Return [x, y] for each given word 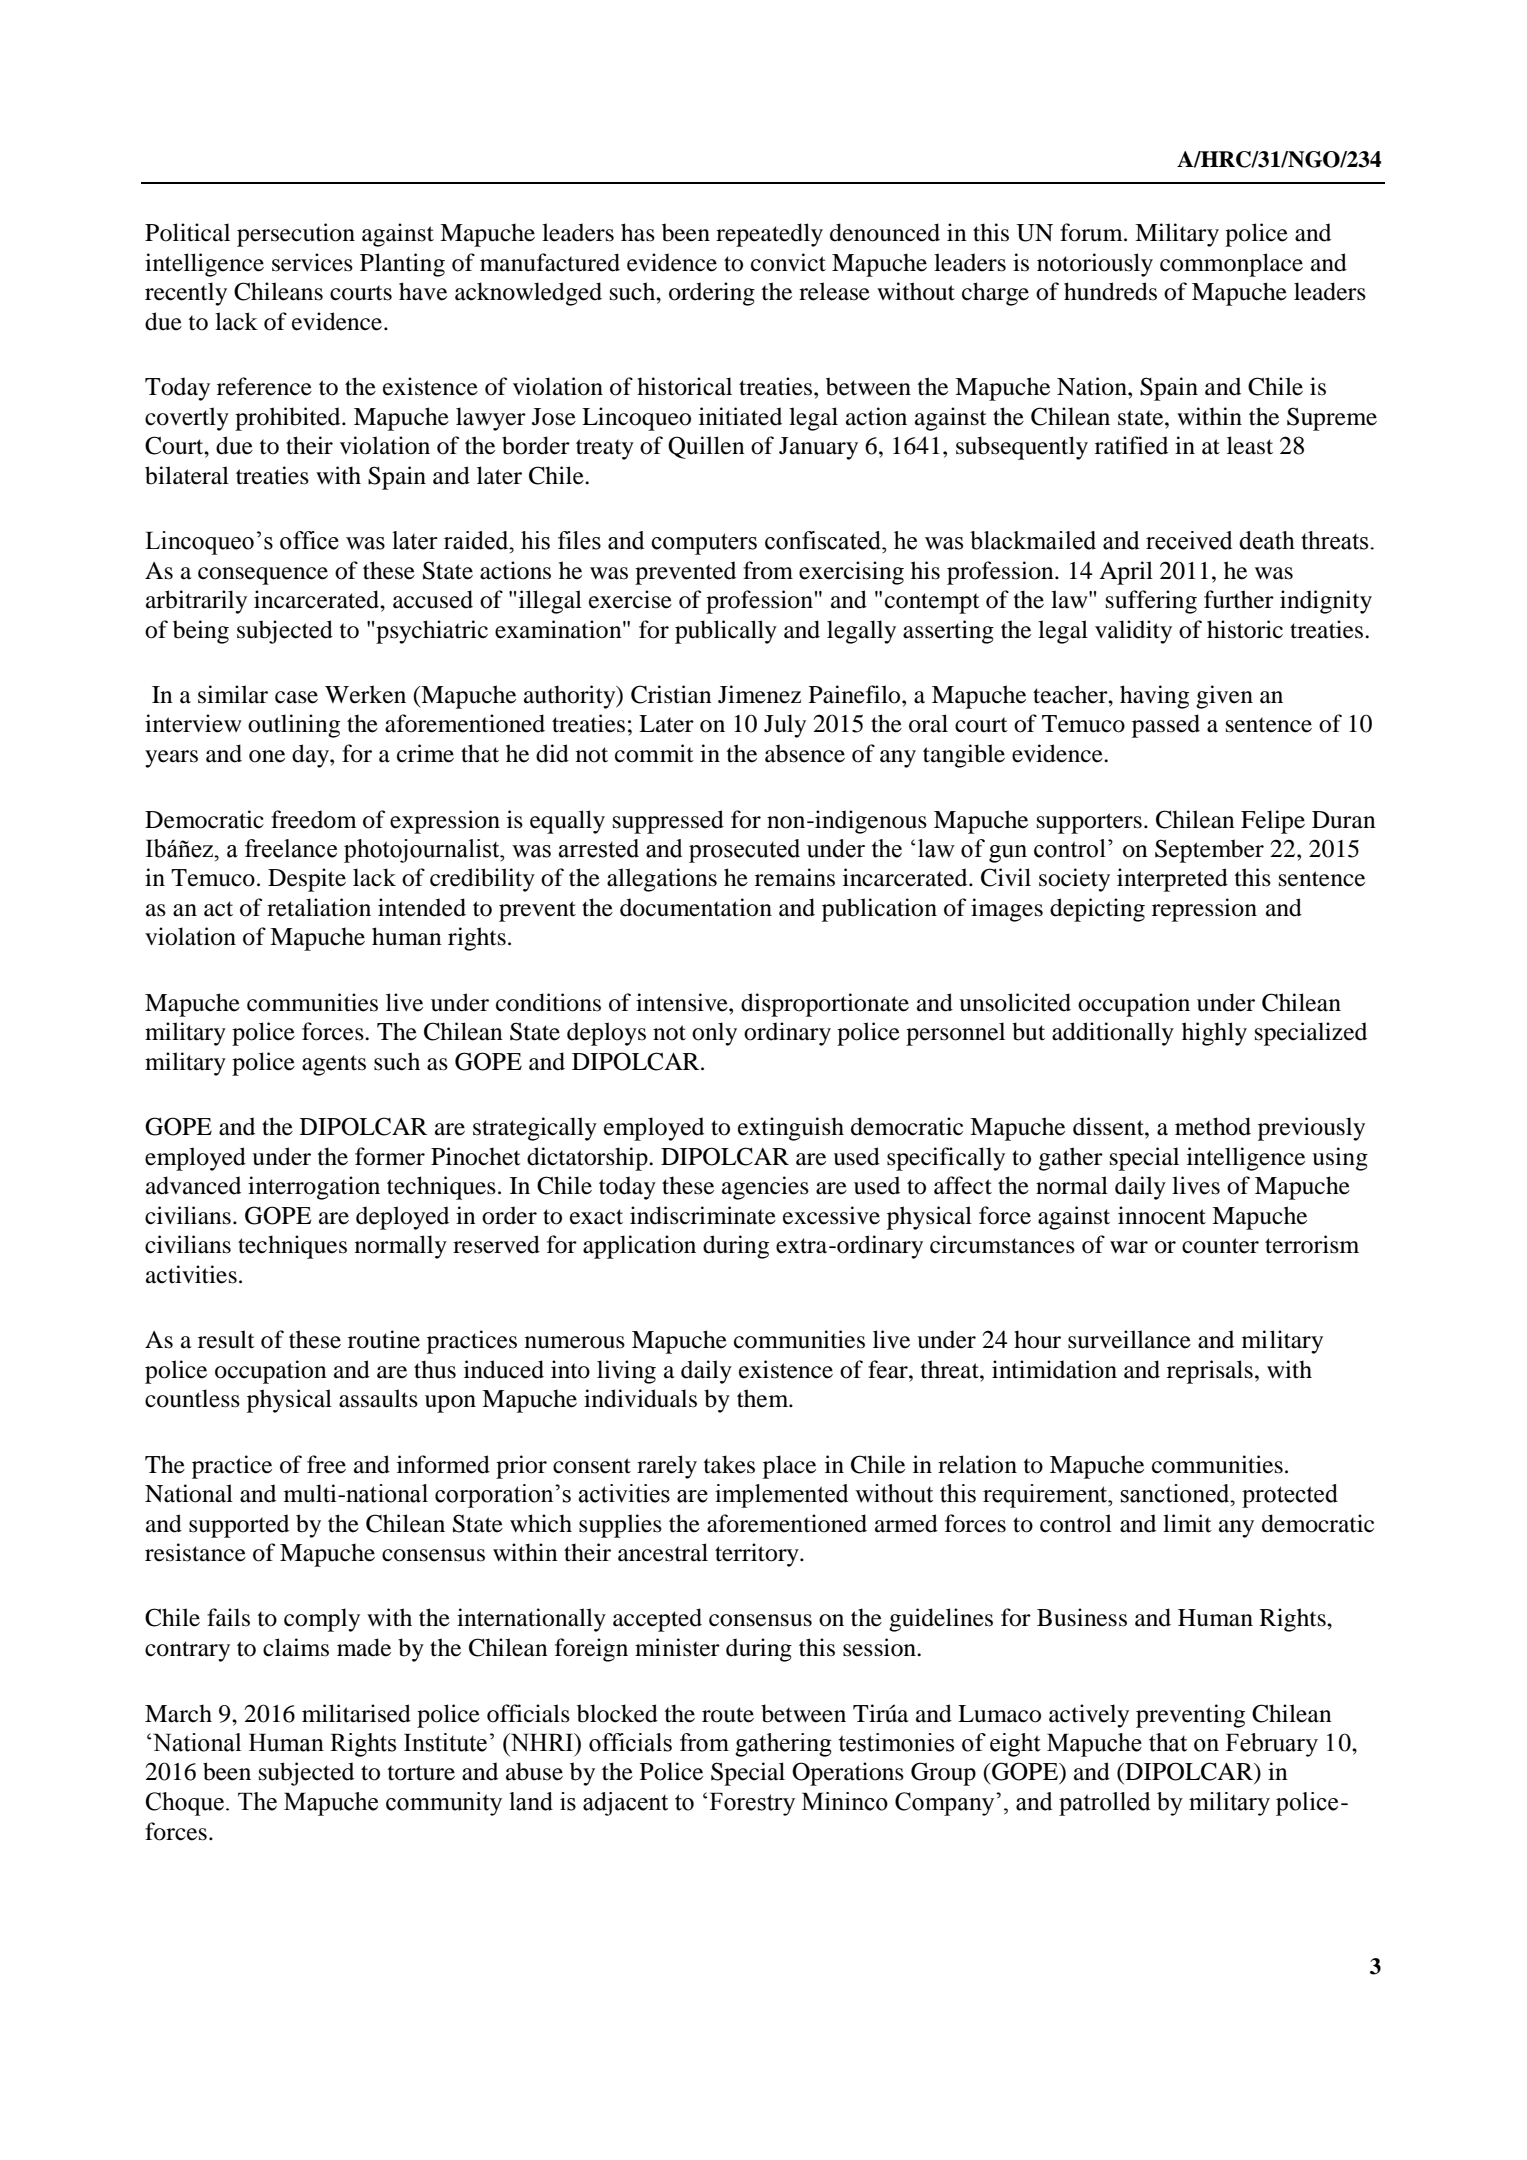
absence [805, 753]
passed [1166, 726]
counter [1220, 1246]
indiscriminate [703, 1215]
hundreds [1110, 291]
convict [788, 262]
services [312, 262]
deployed [402, 1218]
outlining [294, 726]
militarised [356, 1713]
